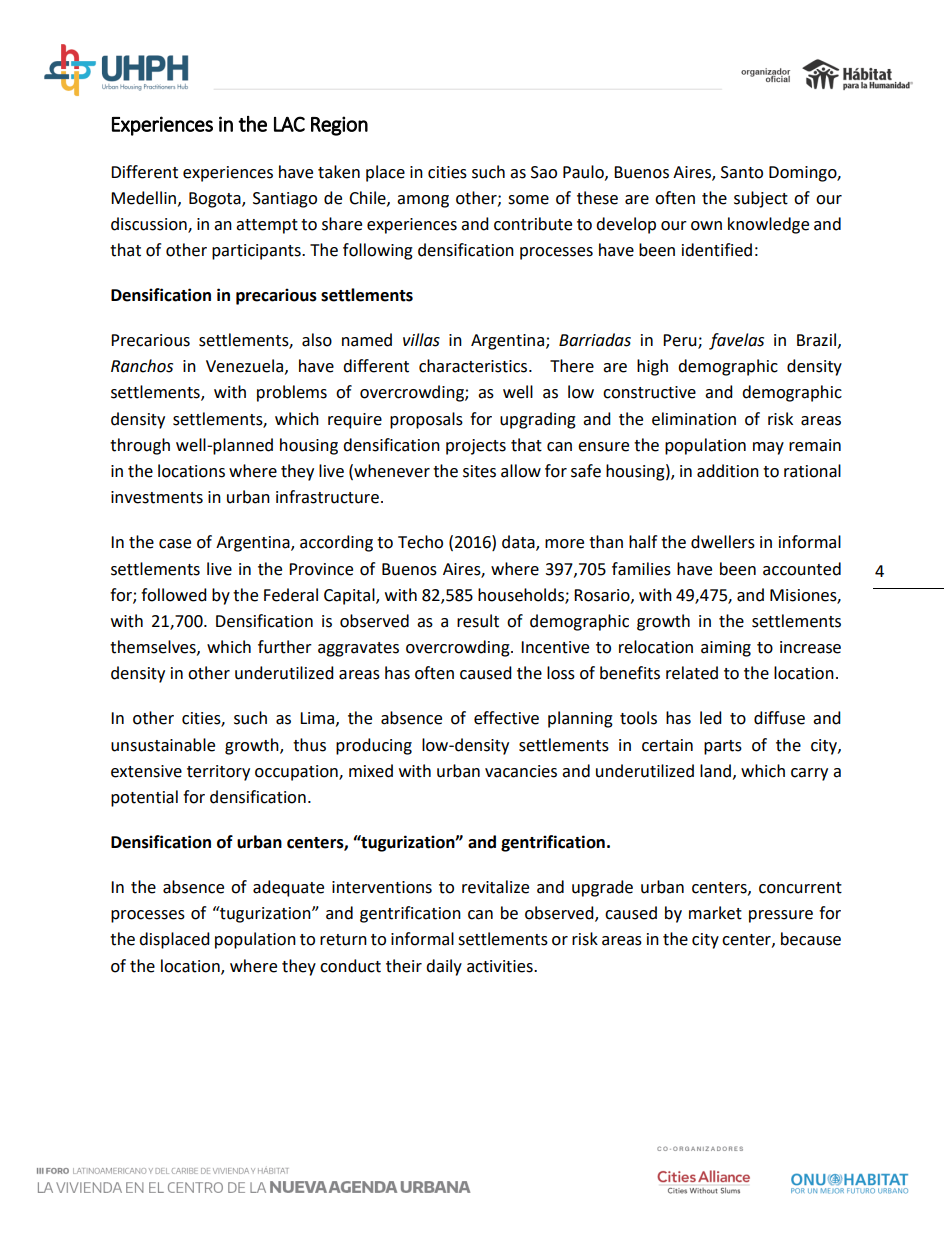 The height and width of the screenshot is (1233, 952). What do you see at coordinates (519, 543) in the screenshot?
I see `data` at bounding box center [519, 543].
